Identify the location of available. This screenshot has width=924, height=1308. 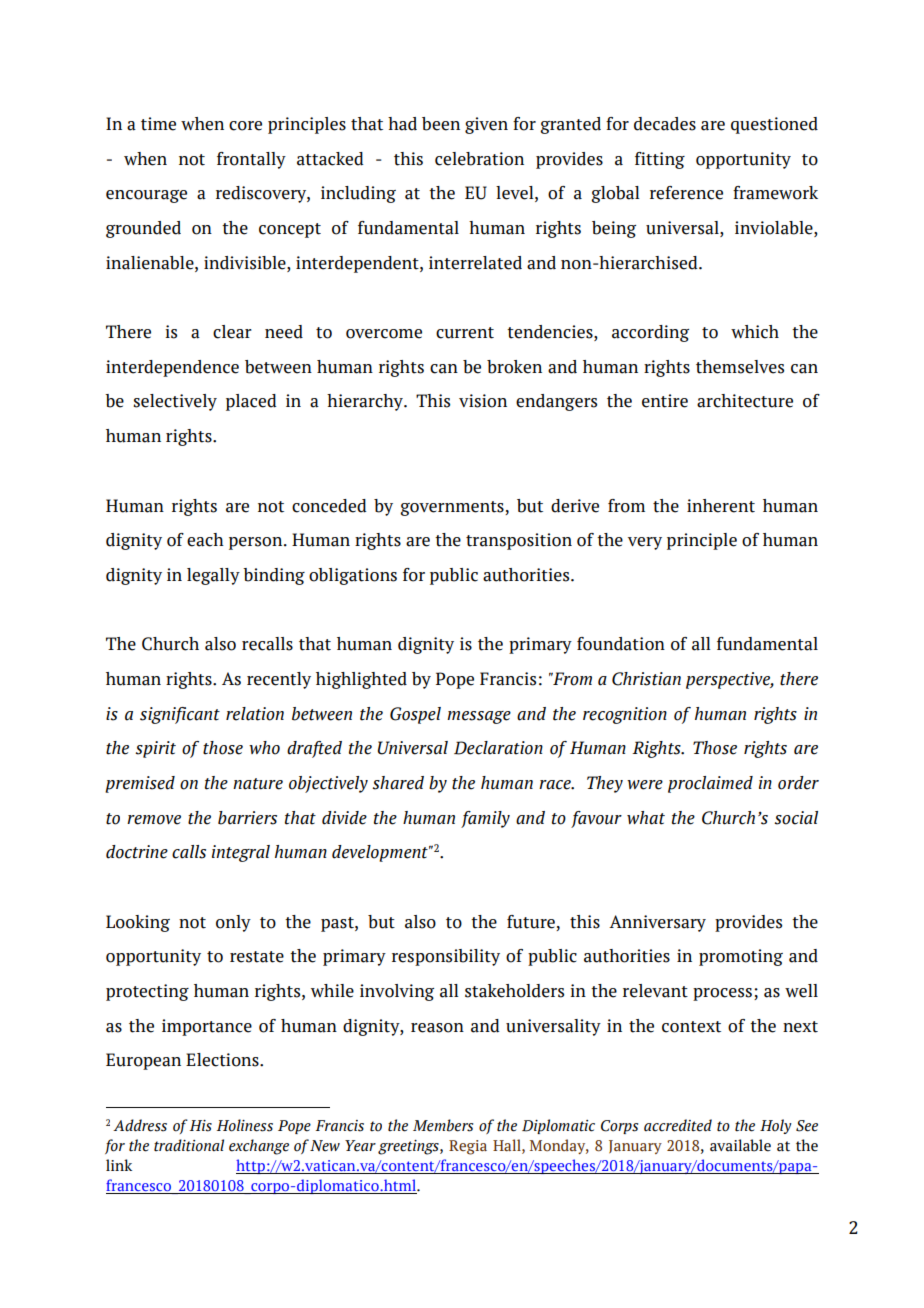
(740, 1145).
